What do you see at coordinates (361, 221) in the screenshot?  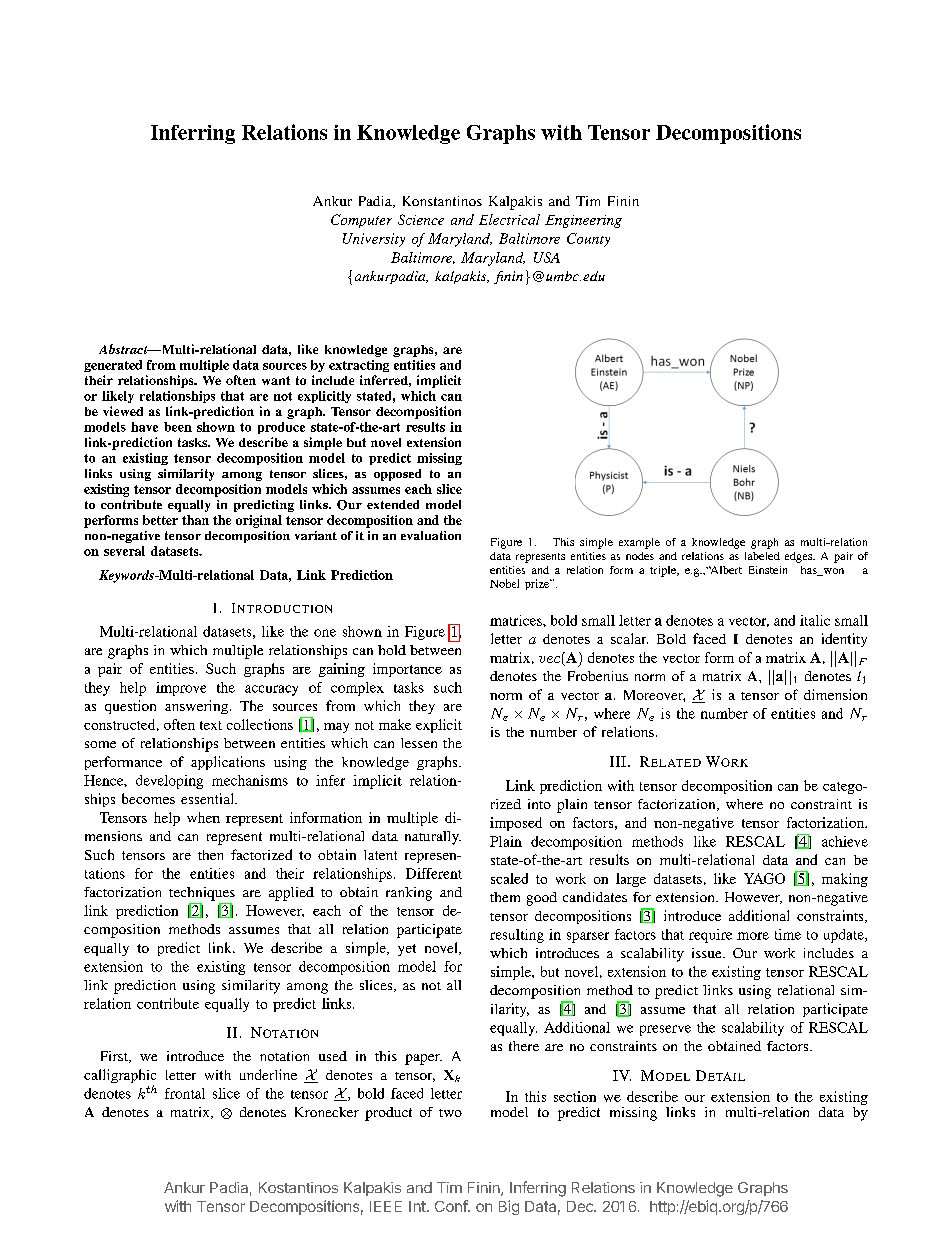 I see `Computer` at bounding box center [361, 221].
